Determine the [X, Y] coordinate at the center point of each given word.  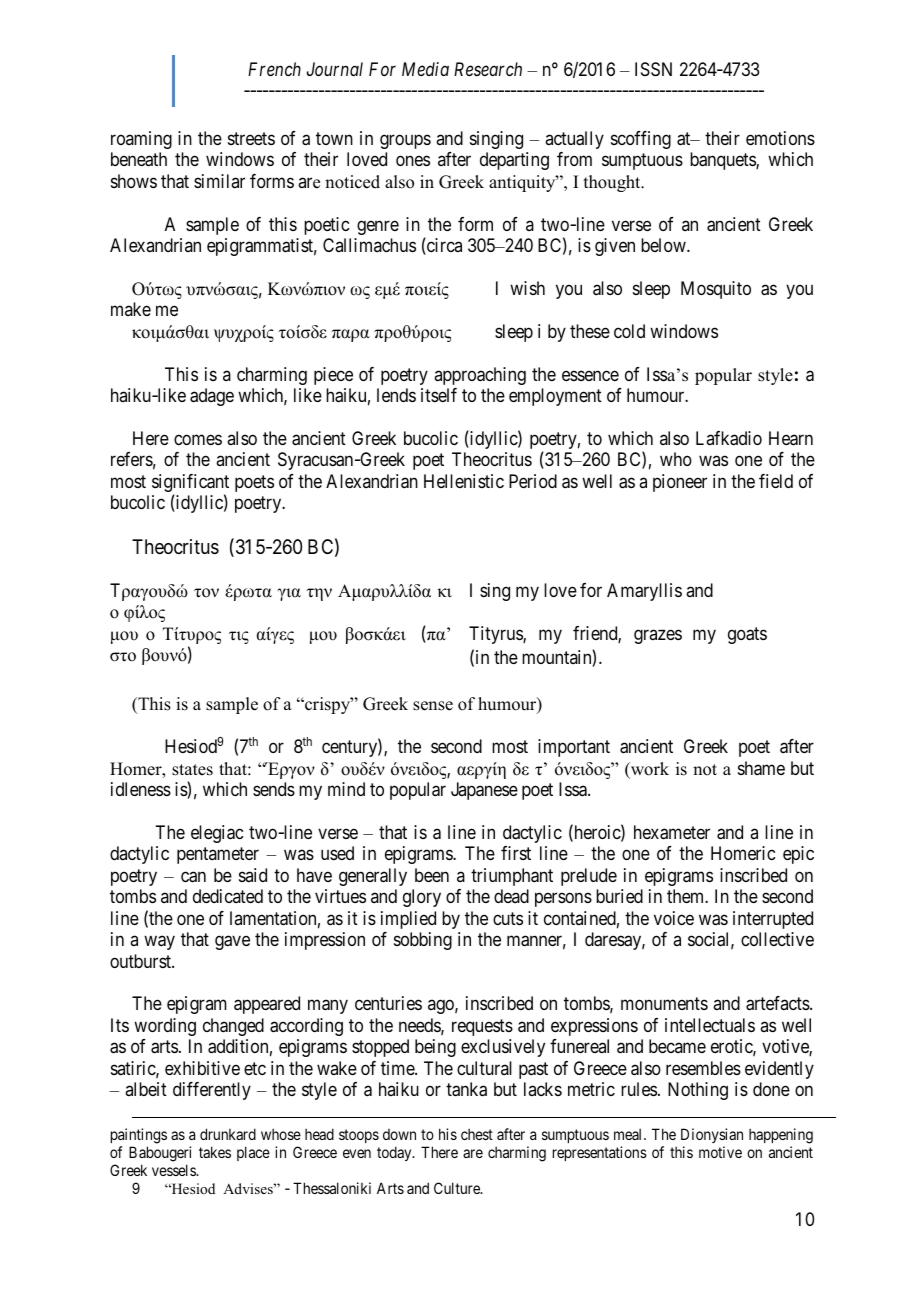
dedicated [228, 896]
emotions [780, 138]
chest [477, 1134]
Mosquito [716, 290]
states [192, 770]
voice [674, 918]
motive [720, 1152]
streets [251, 138]
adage [212, 397]
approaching [480, 376]
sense [433, 706]
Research [488, 69]
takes [215, 1152]
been [432, 875]
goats [747, 635]
